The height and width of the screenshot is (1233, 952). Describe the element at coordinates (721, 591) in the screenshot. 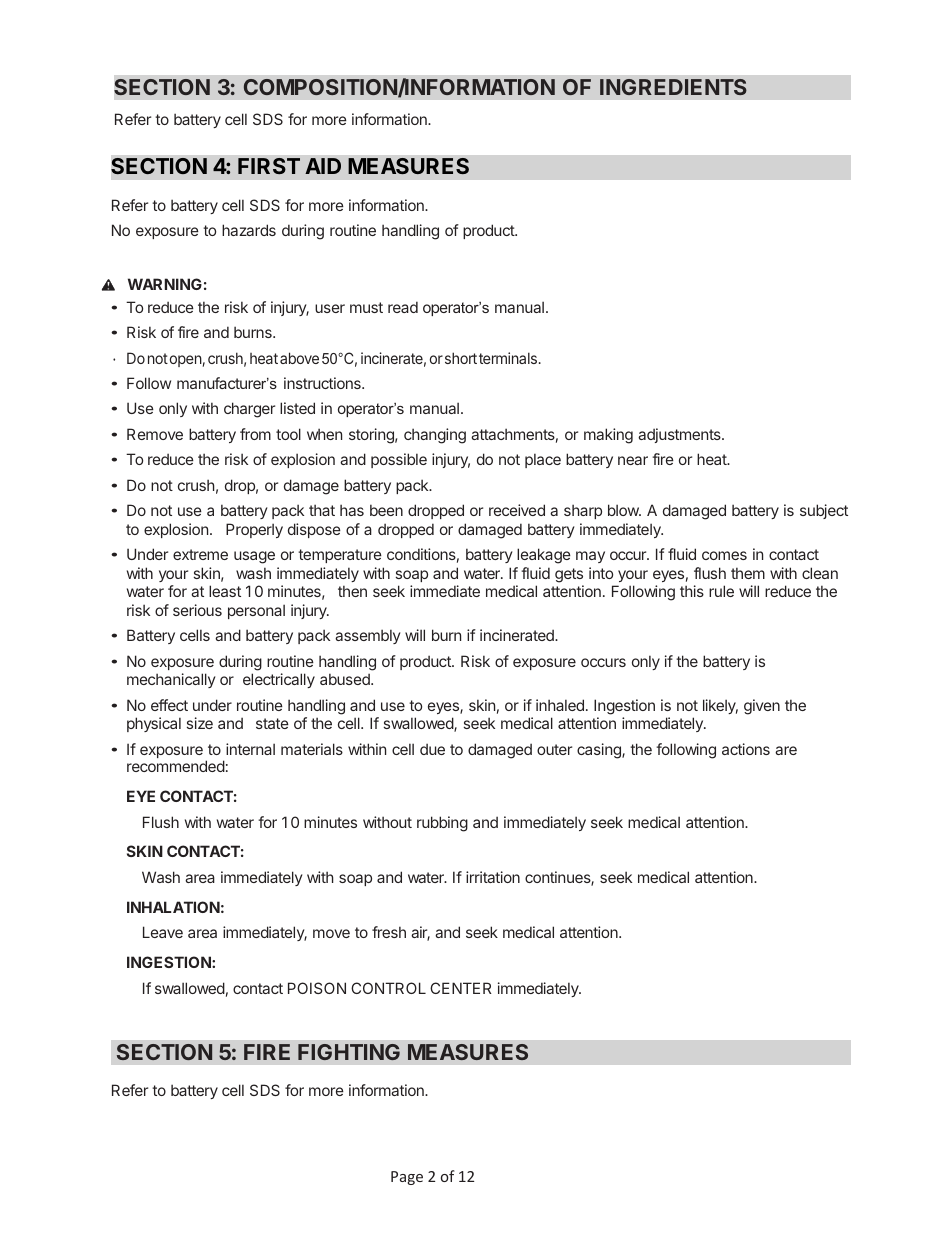

I see `rule` at that location.
